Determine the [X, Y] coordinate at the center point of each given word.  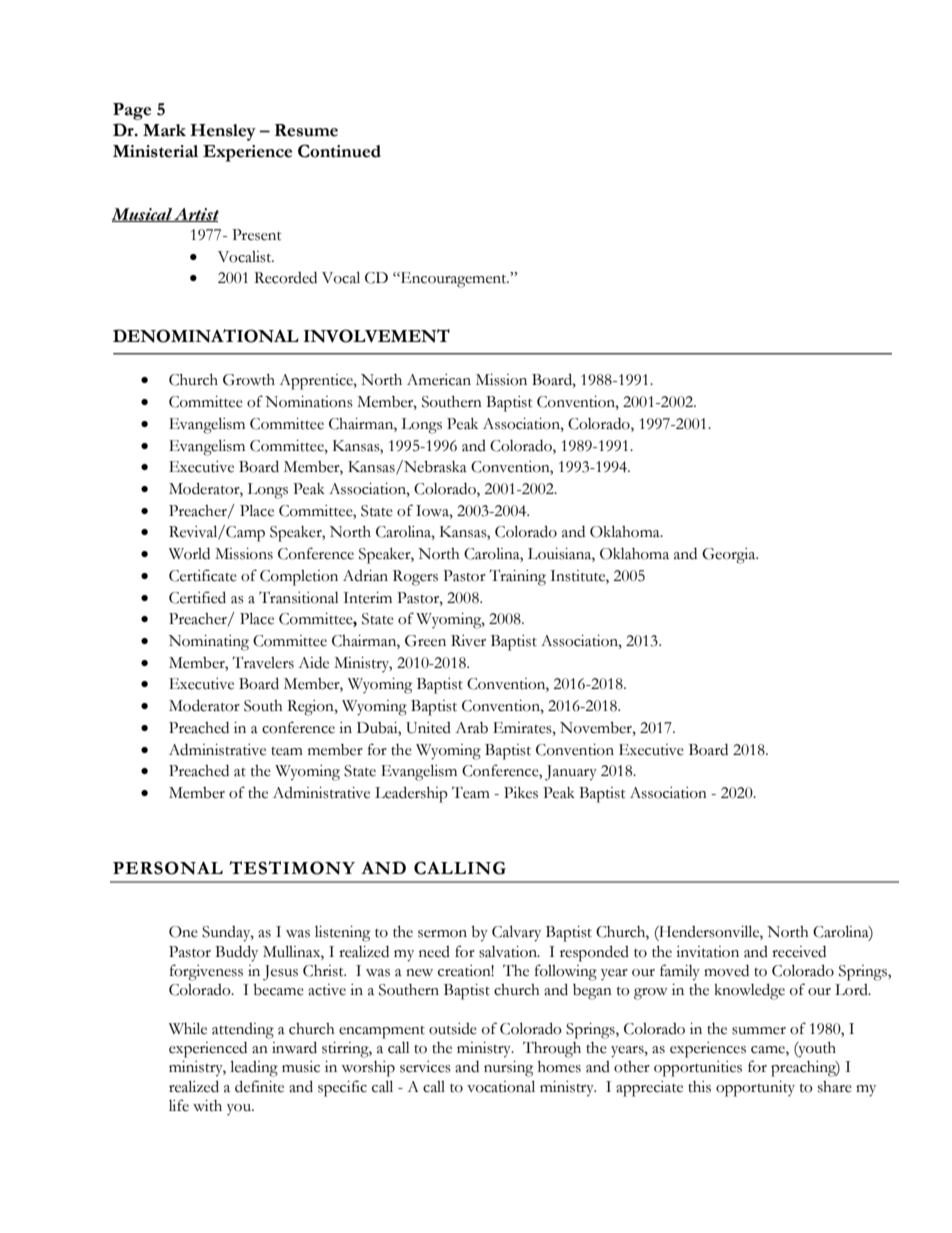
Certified [197, 597]
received [799, 952]
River [468, 641]
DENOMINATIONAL [206, 336]
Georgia [730, 556]
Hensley [223, 132]
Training [517, 577]
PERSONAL [168, 868]
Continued [339, 151]
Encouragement [454, 280]
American [439, 380]
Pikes [521, 793]
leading [254, 1068]
